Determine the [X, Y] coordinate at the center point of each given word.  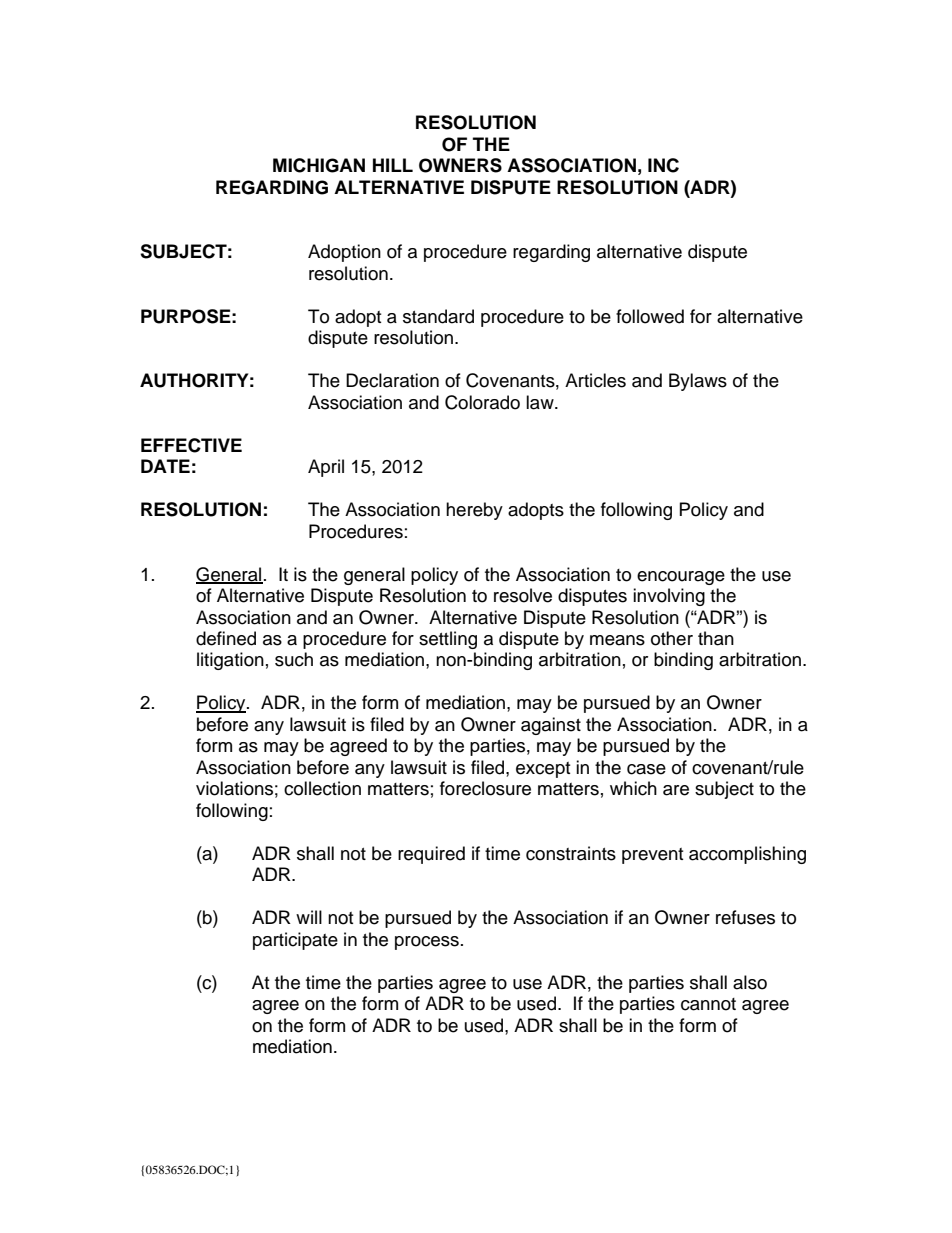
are [676, 790]
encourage [681, 578]
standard [438, 316]
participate [295, 941]
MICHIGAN [319, 165]
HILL [393, 165]
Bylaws [698, 382]
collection [322, 788]
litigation [230, 661]
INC [663, 165]
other [672, 638]
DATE [165, 466]
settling [448, 640]
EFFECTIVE [191, 445]
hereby [474, 511]
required [431, 855]
